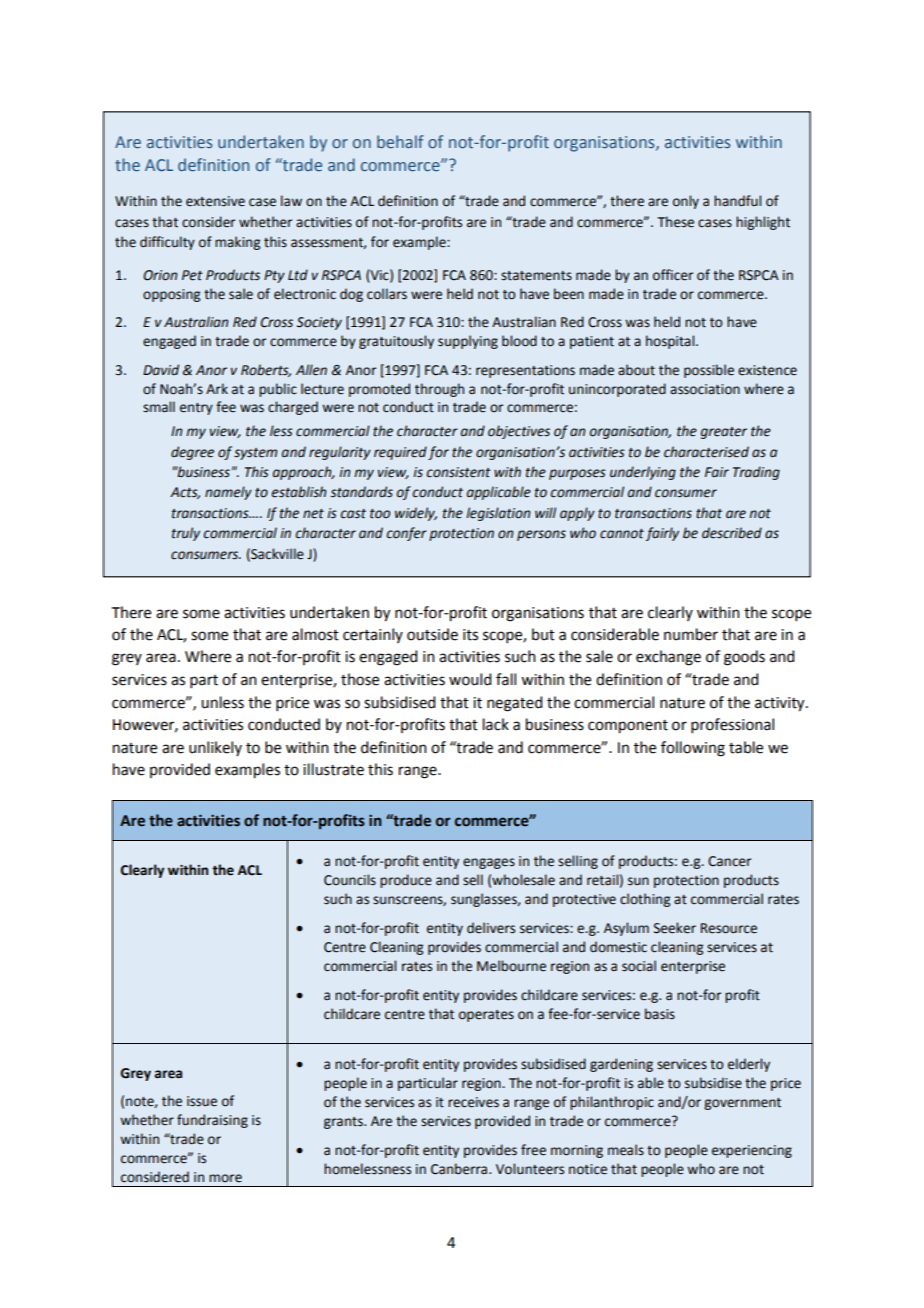 The image size is (924, 1308). Describe the element at coordinates (400, 141) in the page. I see `behalf` at that location.
